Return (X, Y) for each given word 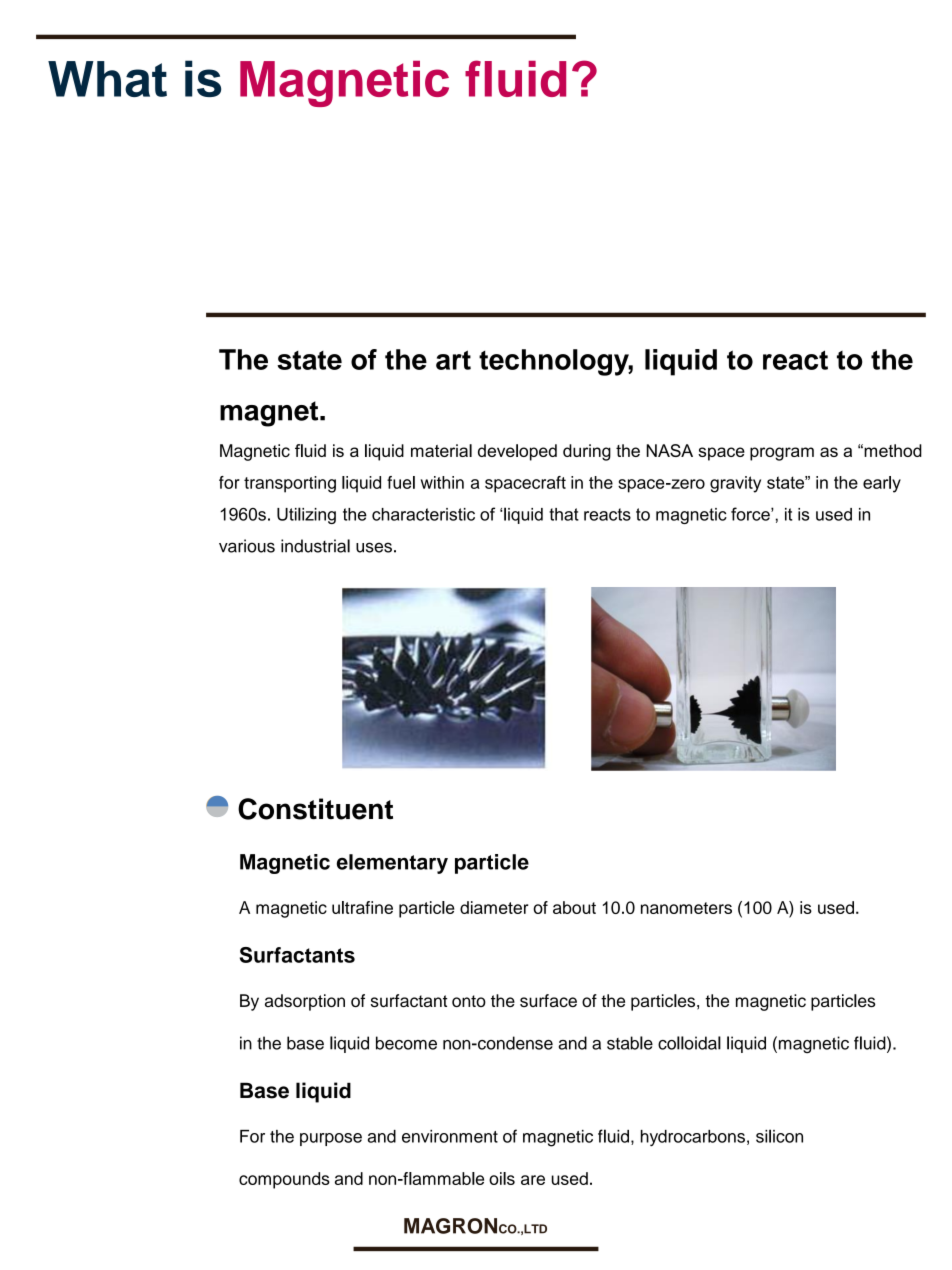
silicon (779, 1136)
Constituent (315, 809)
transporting (290, 484)
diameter (494, 907)
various (247, 546)
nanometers (686, 908)
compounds (284, 1180)
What (107, 79)
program (782, 454)
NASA (669, 450)
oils (502, 1178)
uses (374, 547)
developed (517, 452)
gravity (735, 484)
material (441, 450)
